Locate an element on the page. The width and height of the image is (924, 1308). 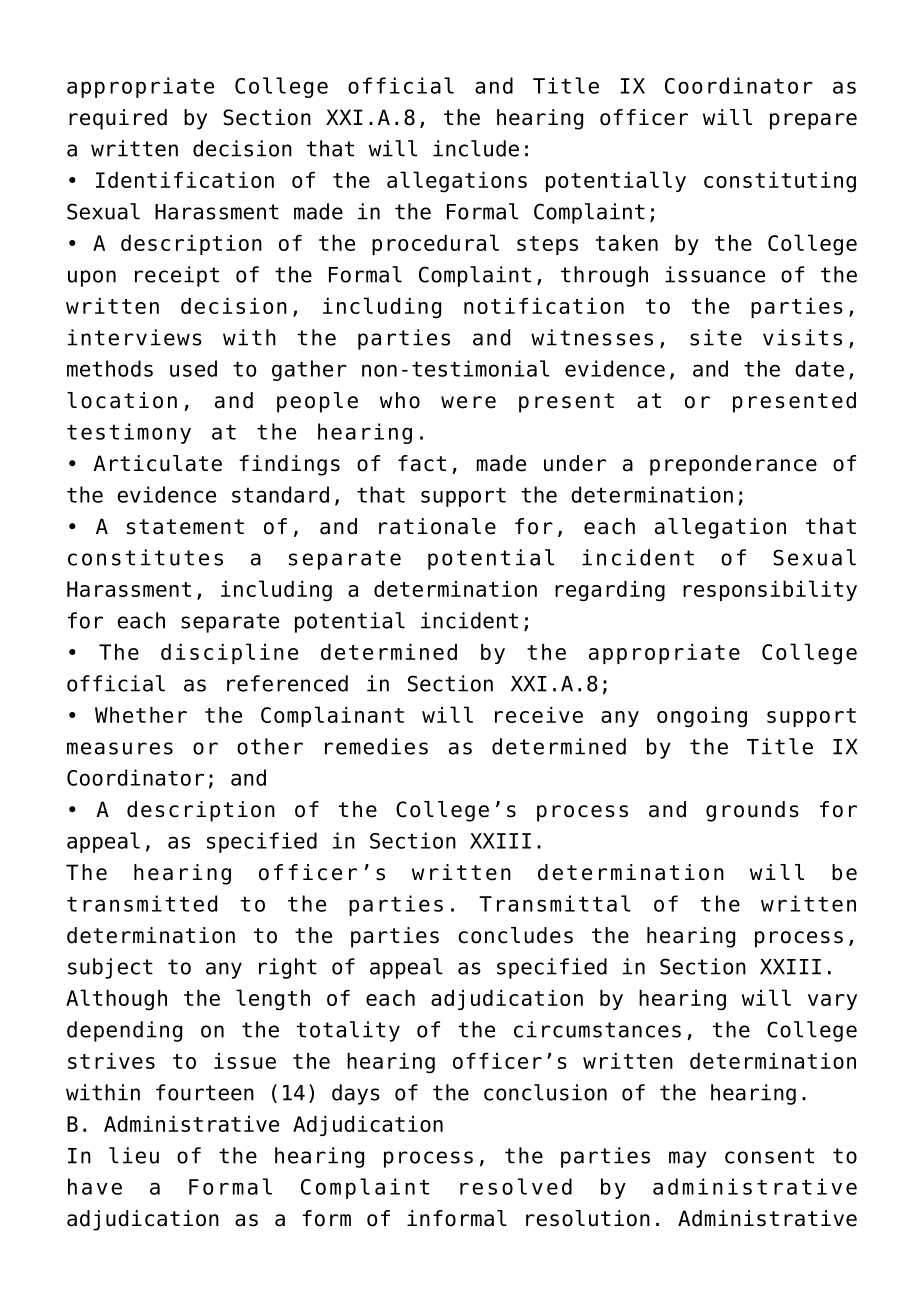
constituting is located at coordinates (780, 182).
